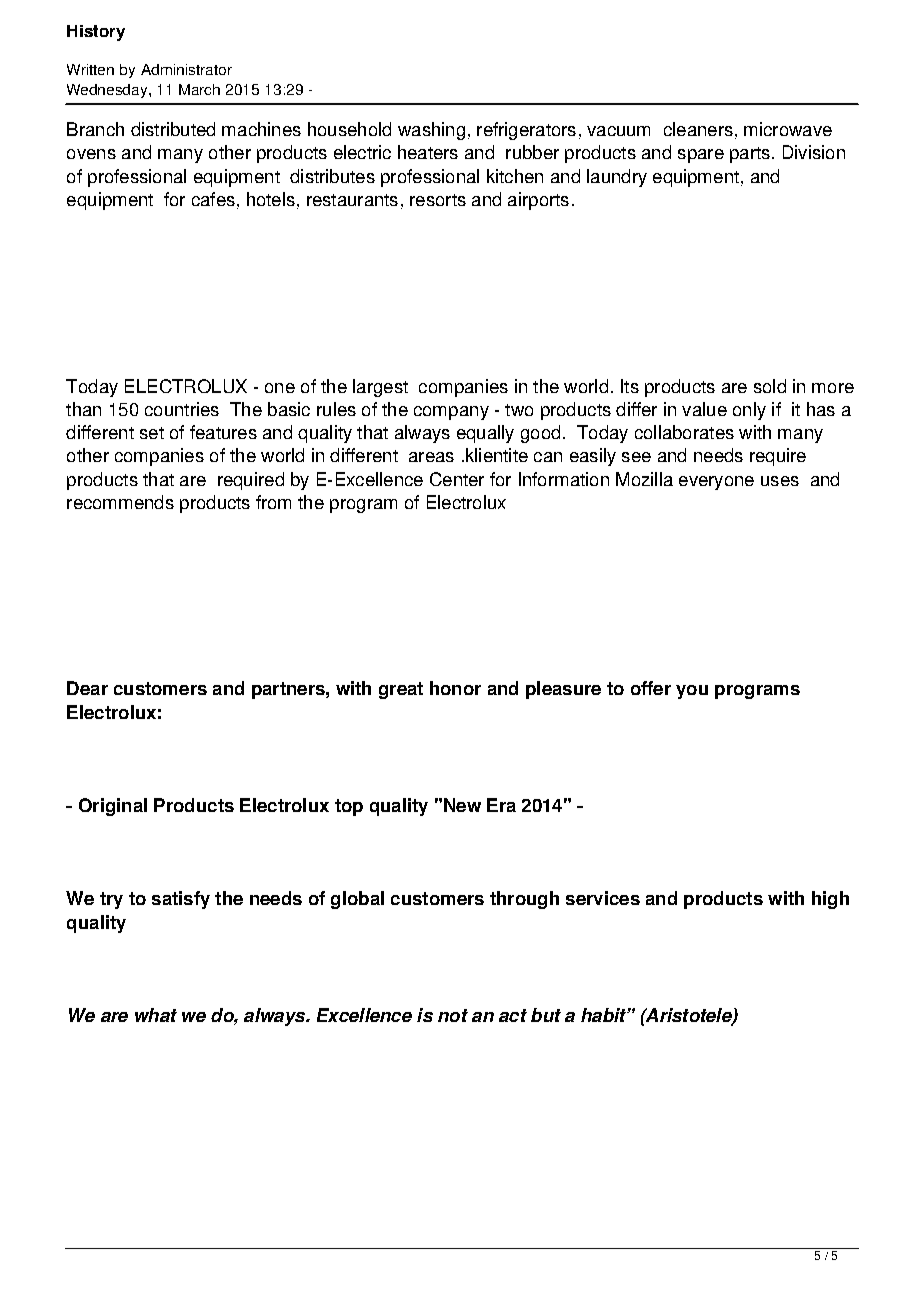  I want to click on countries, so click(182, 409).
